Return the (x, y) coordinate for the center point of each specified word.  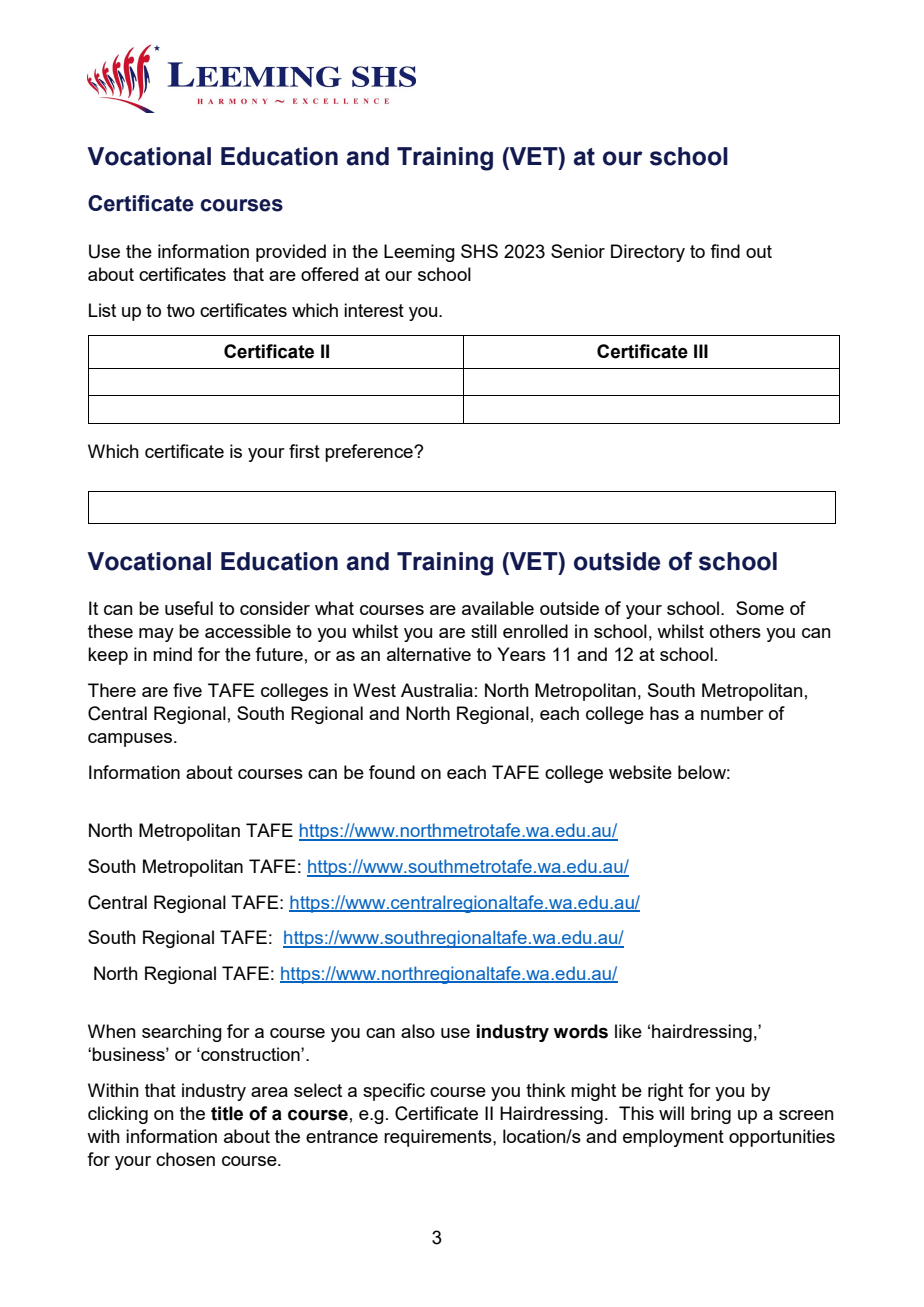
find (725, 251)
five (187, 690)
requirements (439, 1138)
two (181, 310)
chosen (185, 1159)
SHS (479, 251)
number (732, 713)
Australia (437, 690)
